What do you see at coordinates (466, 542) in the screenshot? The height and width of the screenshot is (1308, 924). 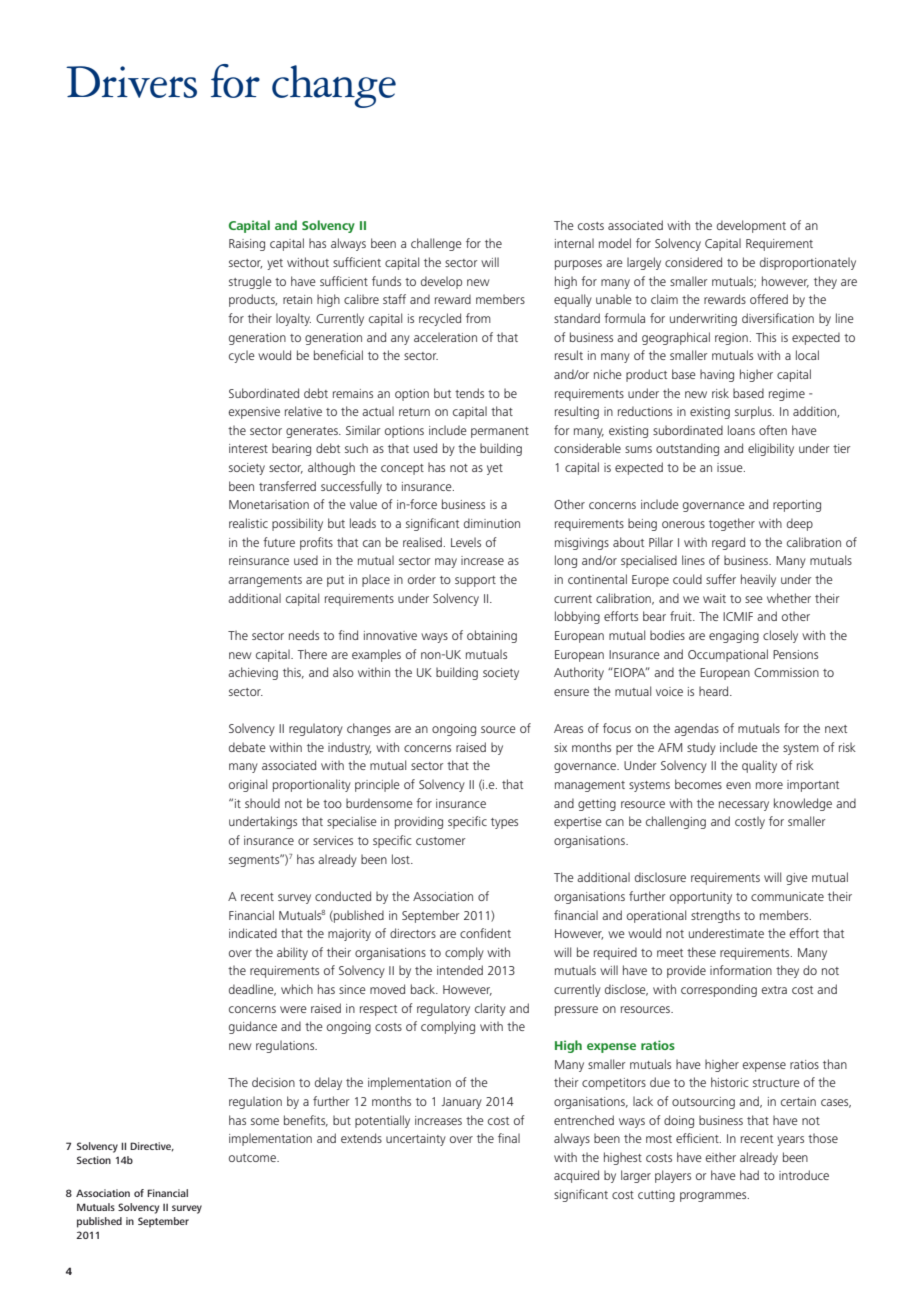 I see `Levels` at bounding box center [466, 542].
